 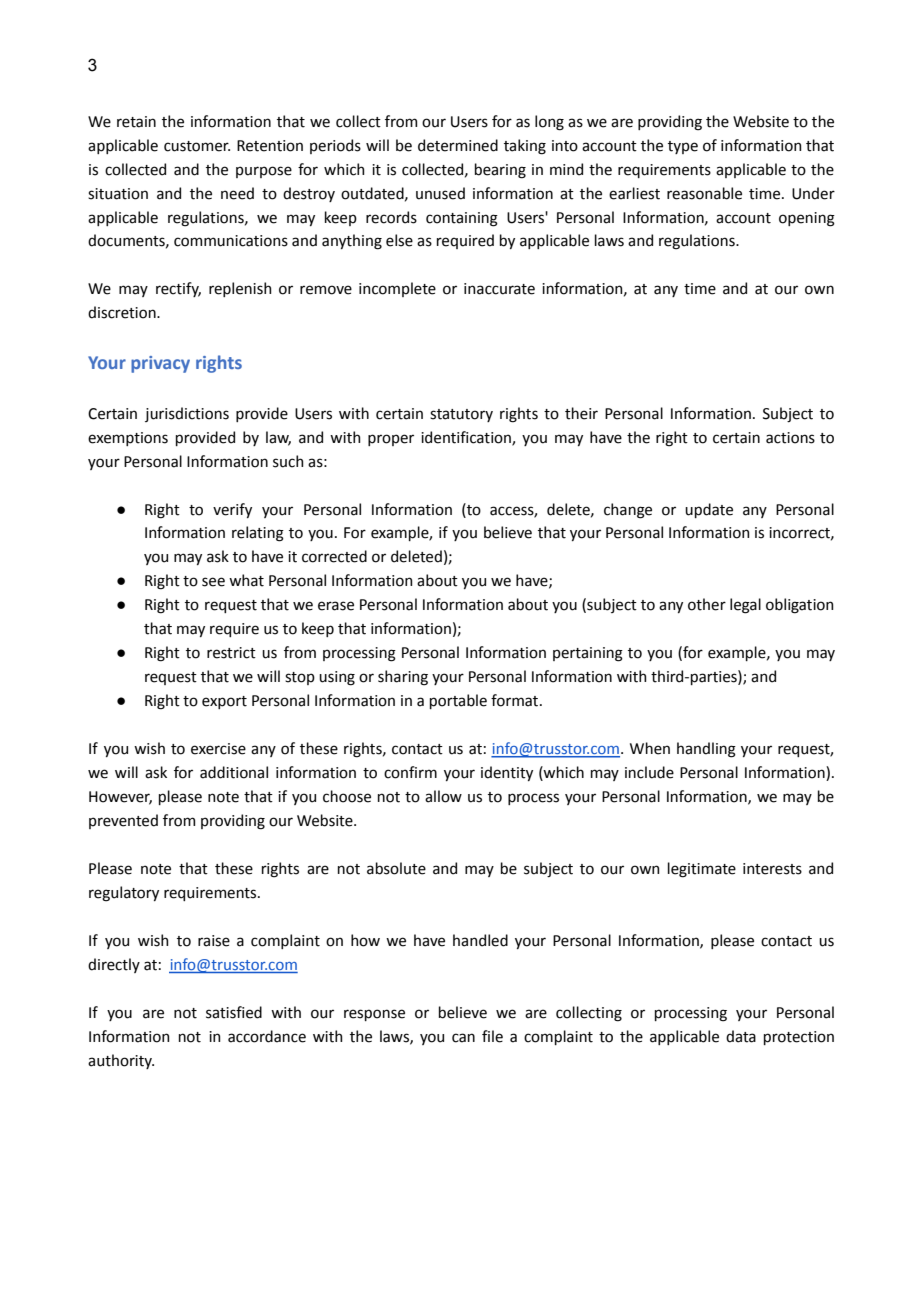 I want to click on jurisdictions, so click(x=187, y=414).
